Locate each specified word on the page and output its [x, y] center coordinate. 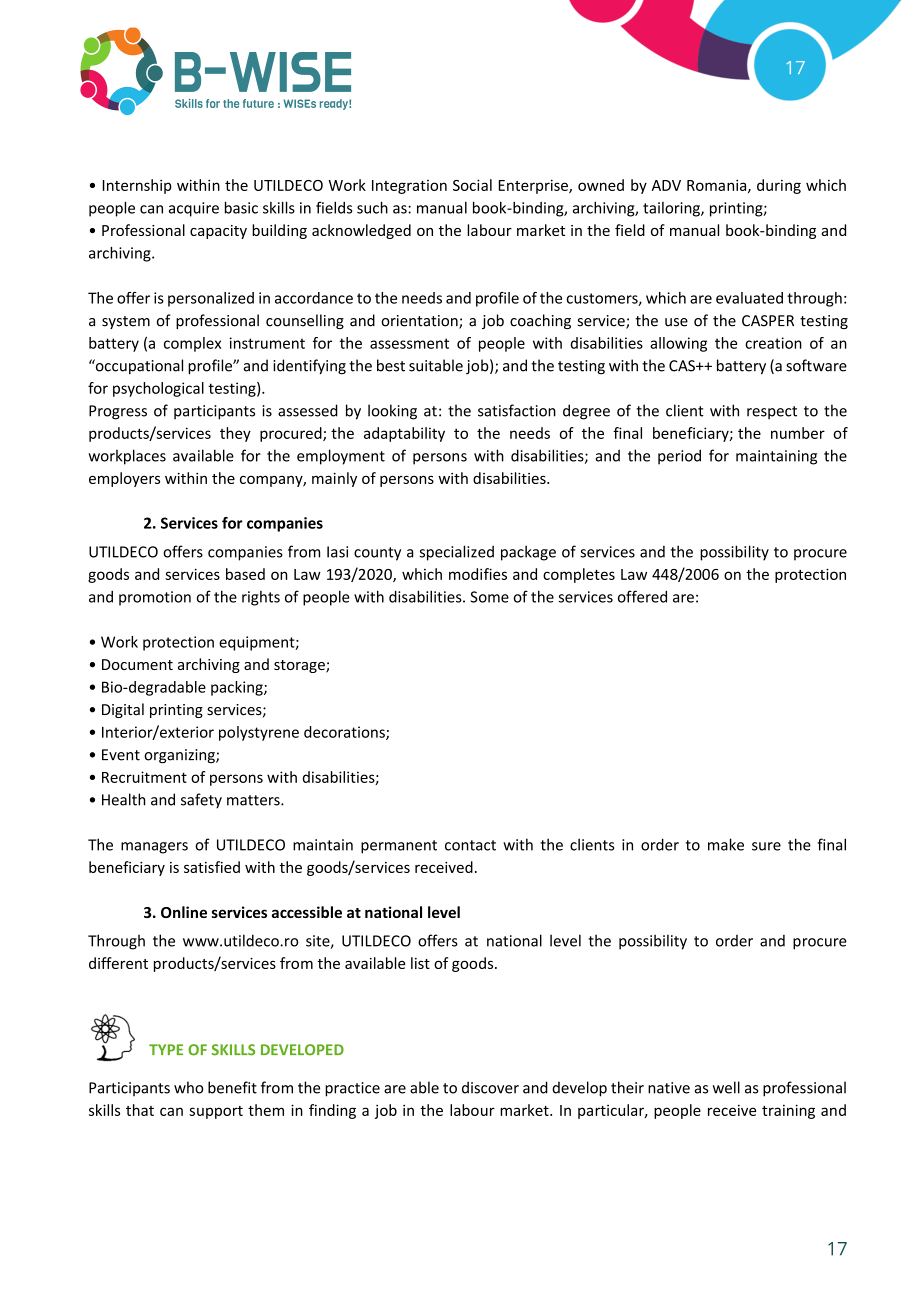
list [420, 963]
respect [772, 413]
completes [579, 575]
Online [184, 912]
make [726, 844]
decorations [345, 733]
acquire [194, 209]
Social [472, 185]
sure [766, 846]
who [188, 1087]
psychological [158, 389]
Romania [718, 186]
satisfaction [517, 410]
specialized [456, 553]
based [245, 574]
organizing [180, 756]
